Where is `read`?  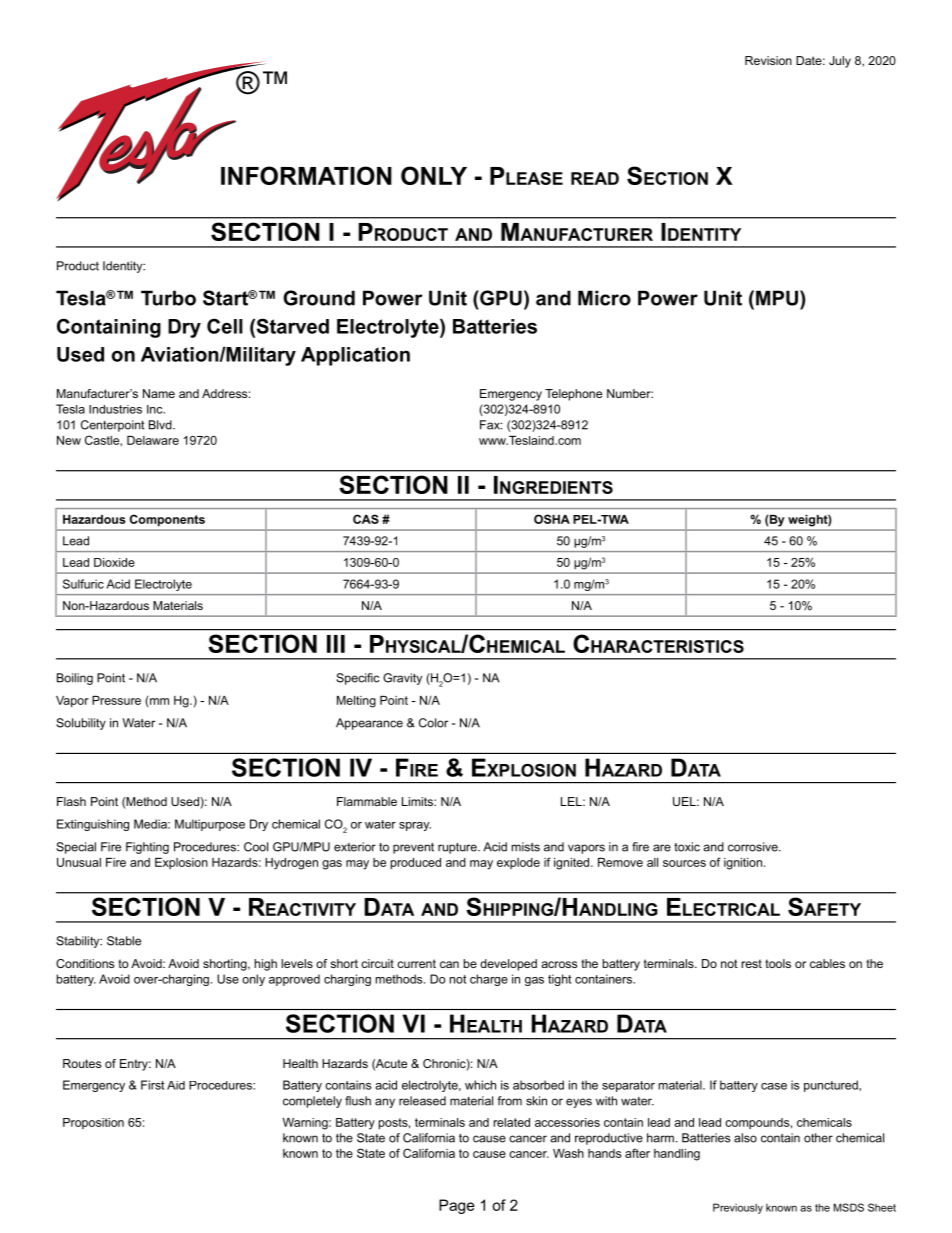
read is located at coordinates (595, 178).
